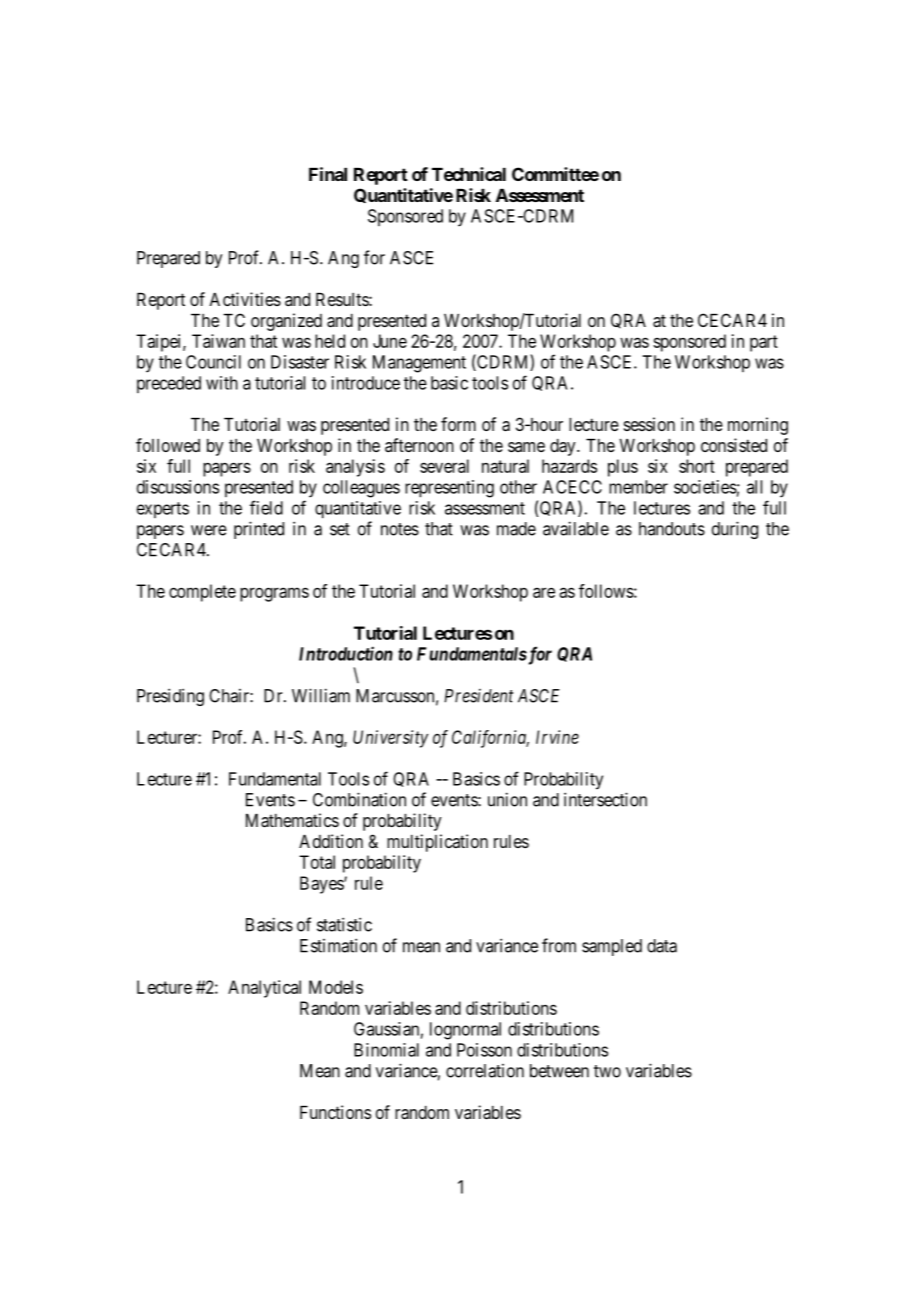 The width and height of the screenshot is (924, 1308). I want to click on Management, so click(419, 364).
